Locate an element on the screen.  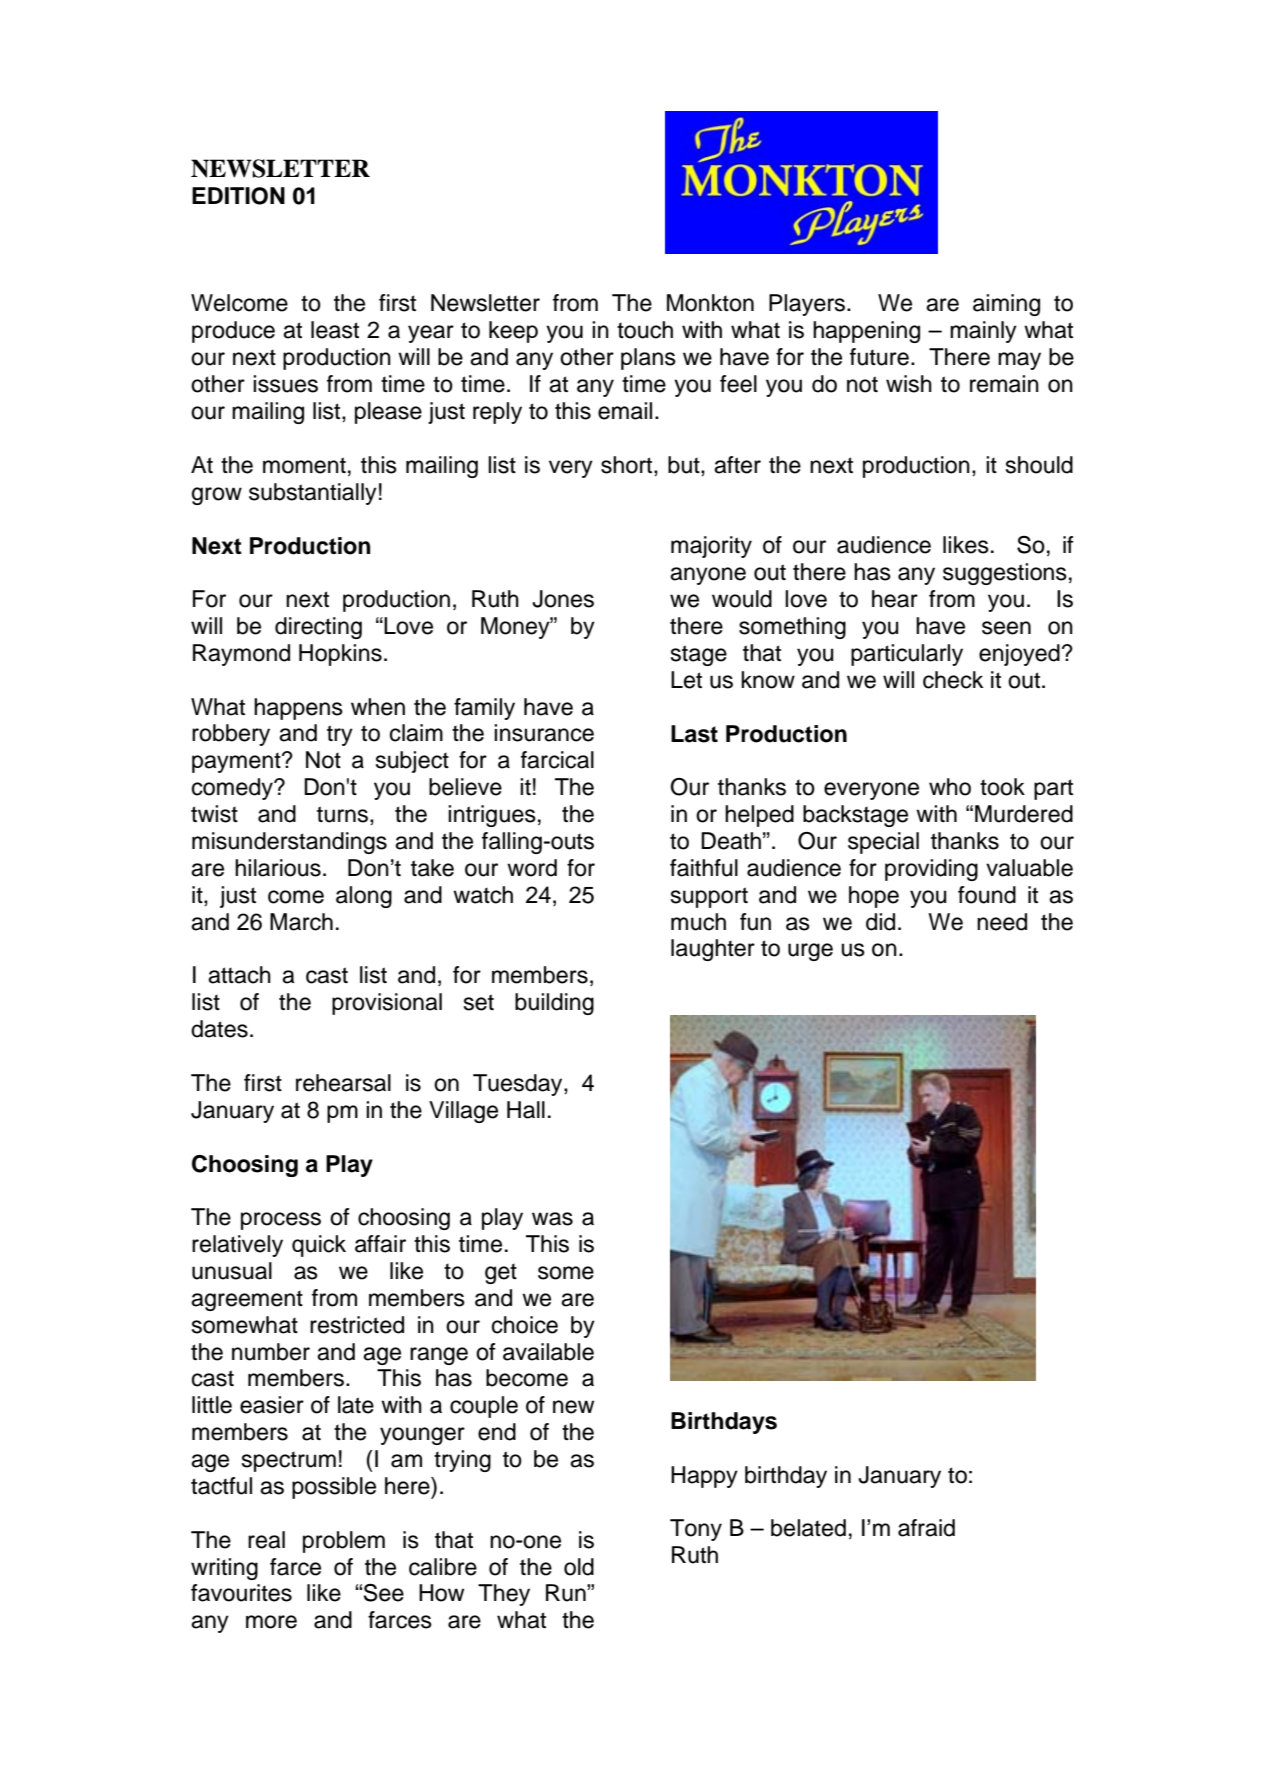
March is located at coordinates (301, 922).
